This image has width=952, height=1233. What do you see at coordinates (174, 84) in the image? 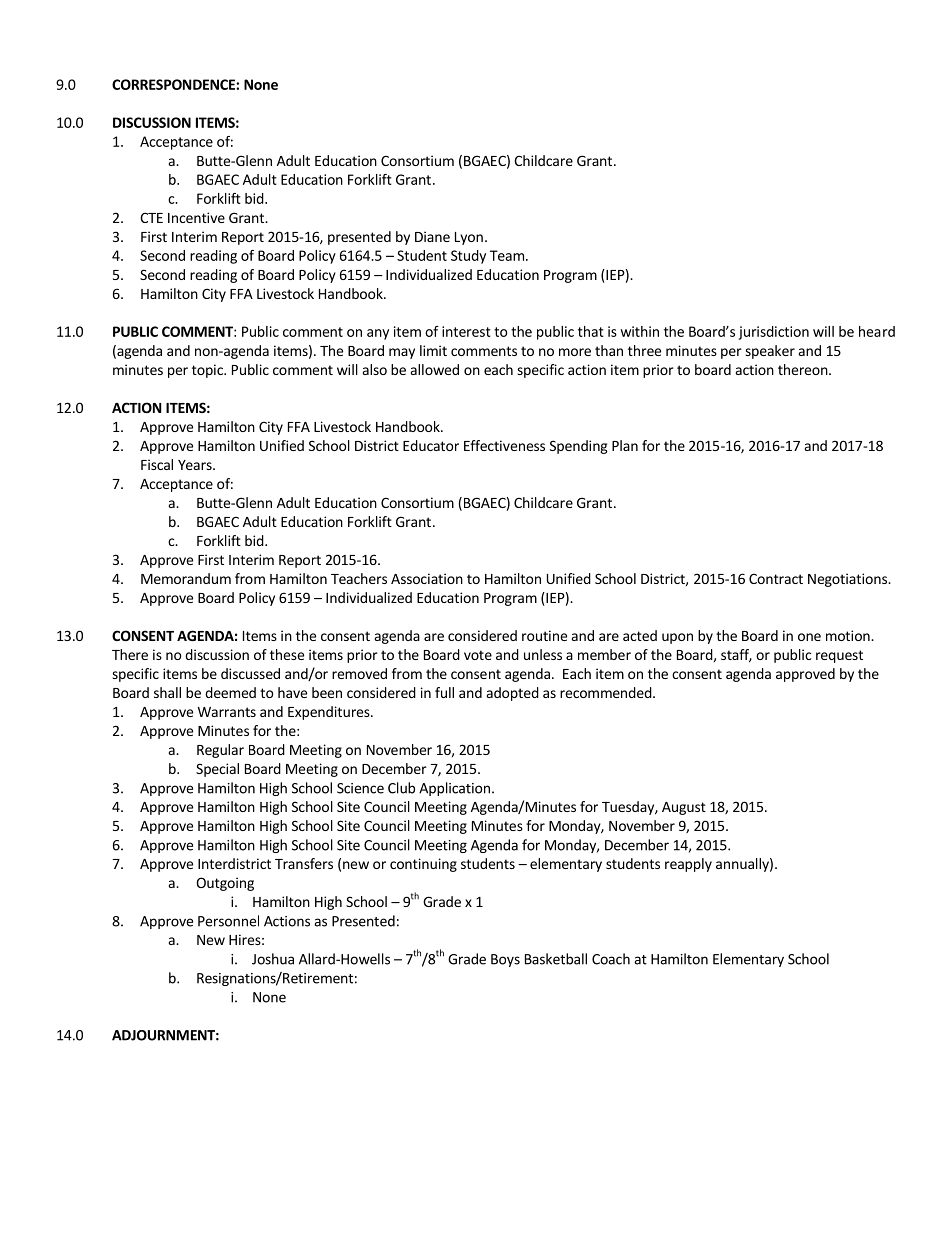
I see `CORRESPONDENCE` at bounding box center [174, 84].
